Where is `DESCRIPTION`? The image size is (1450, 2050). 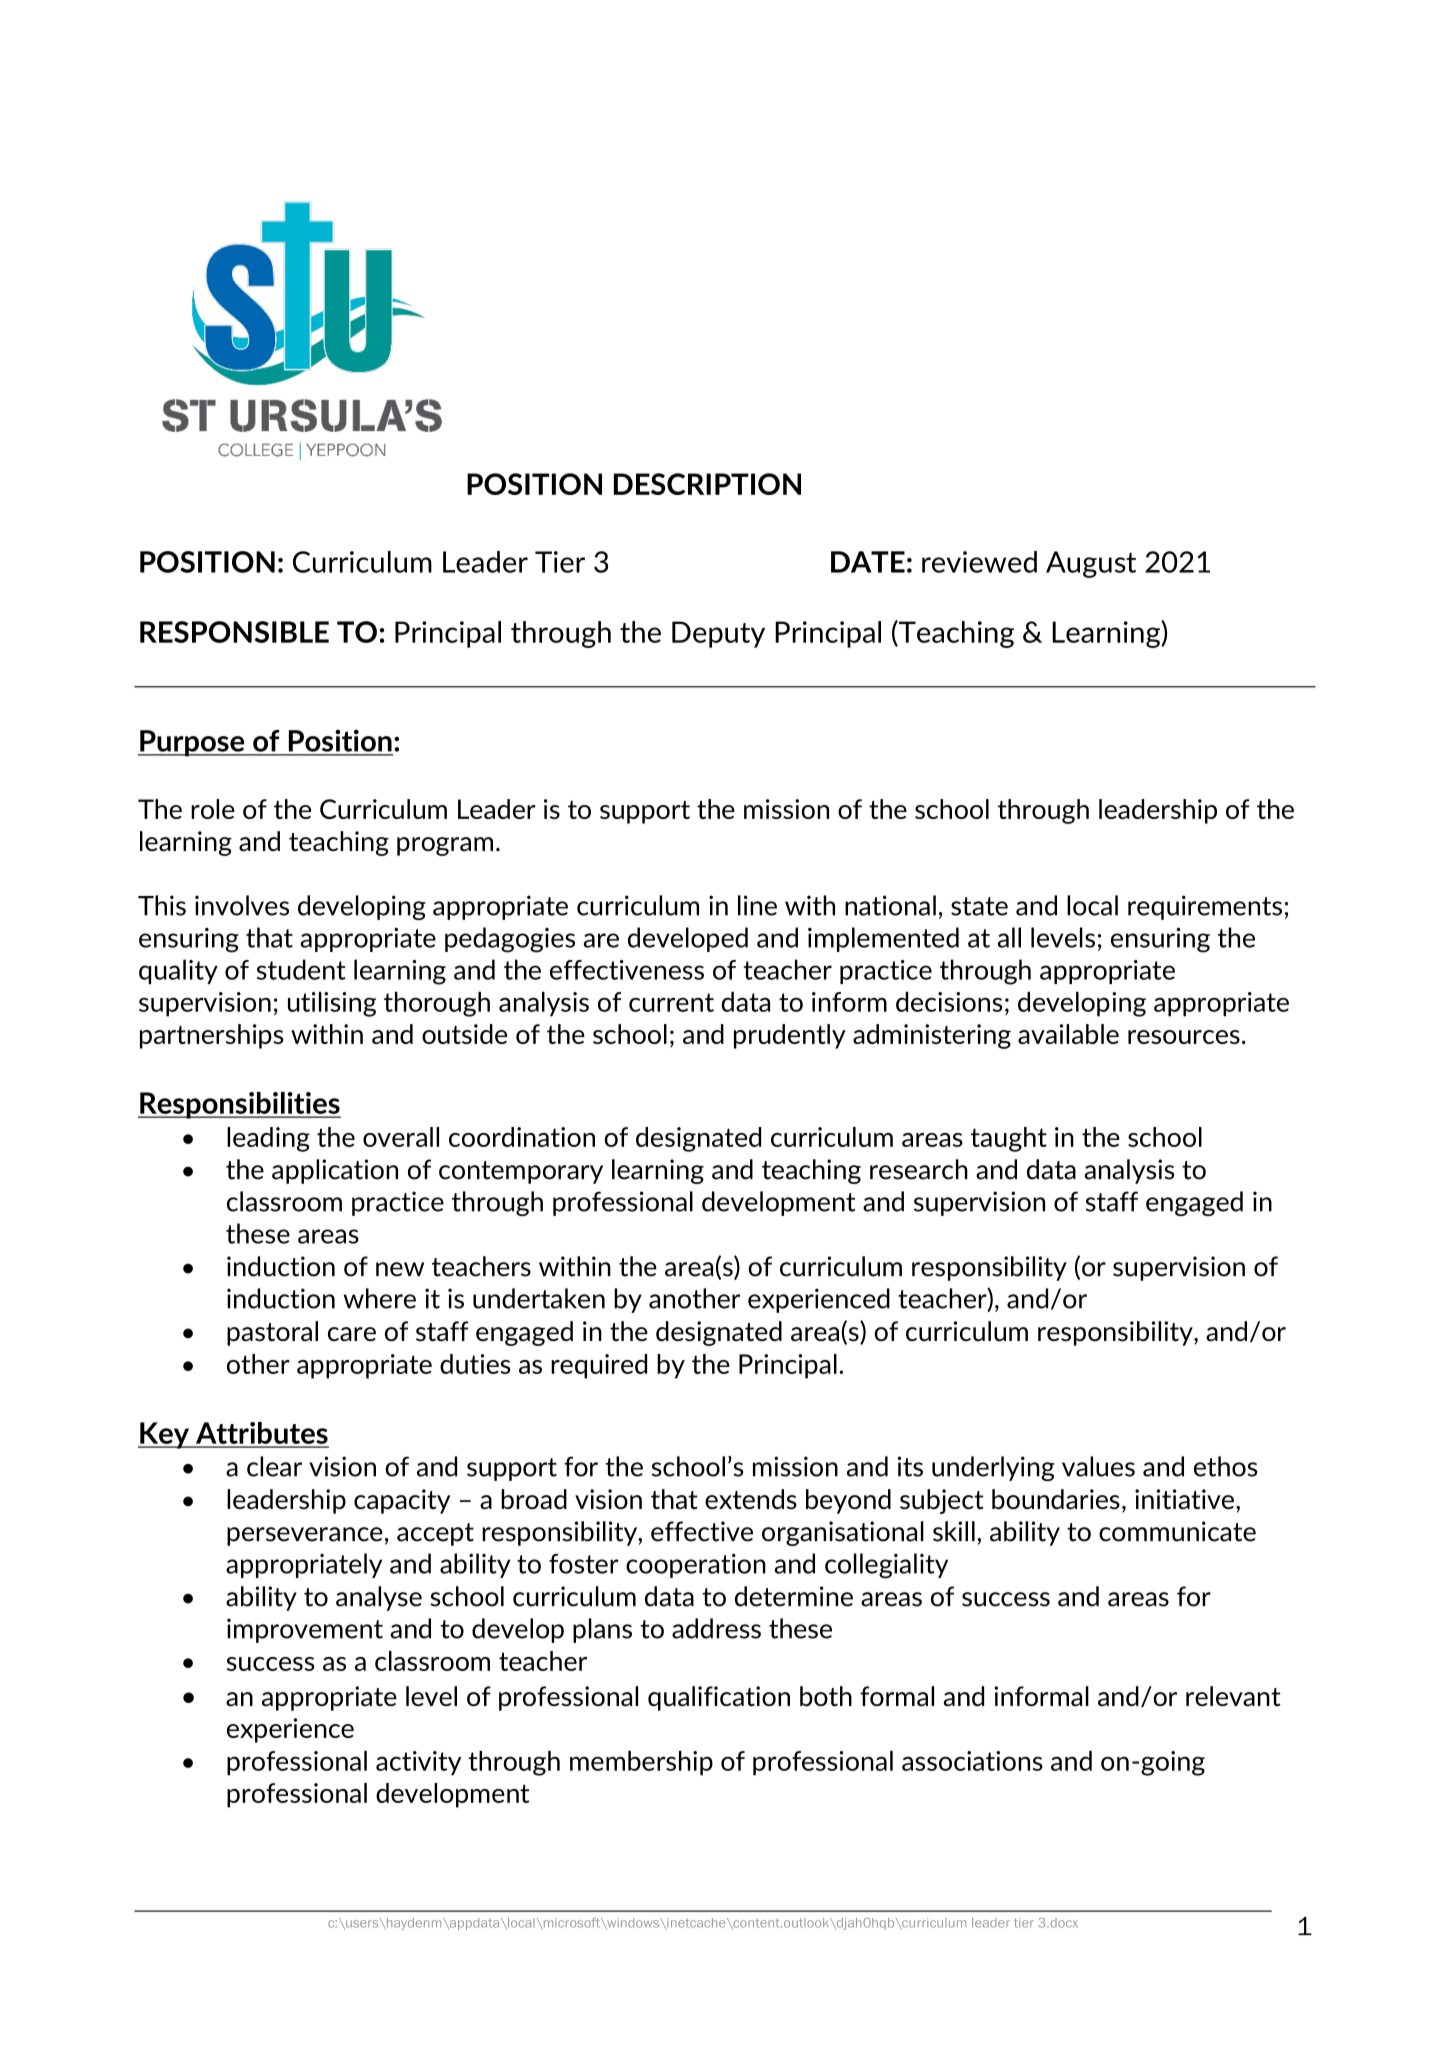
DESCRIPTION is located at coordinates (707, 484).
